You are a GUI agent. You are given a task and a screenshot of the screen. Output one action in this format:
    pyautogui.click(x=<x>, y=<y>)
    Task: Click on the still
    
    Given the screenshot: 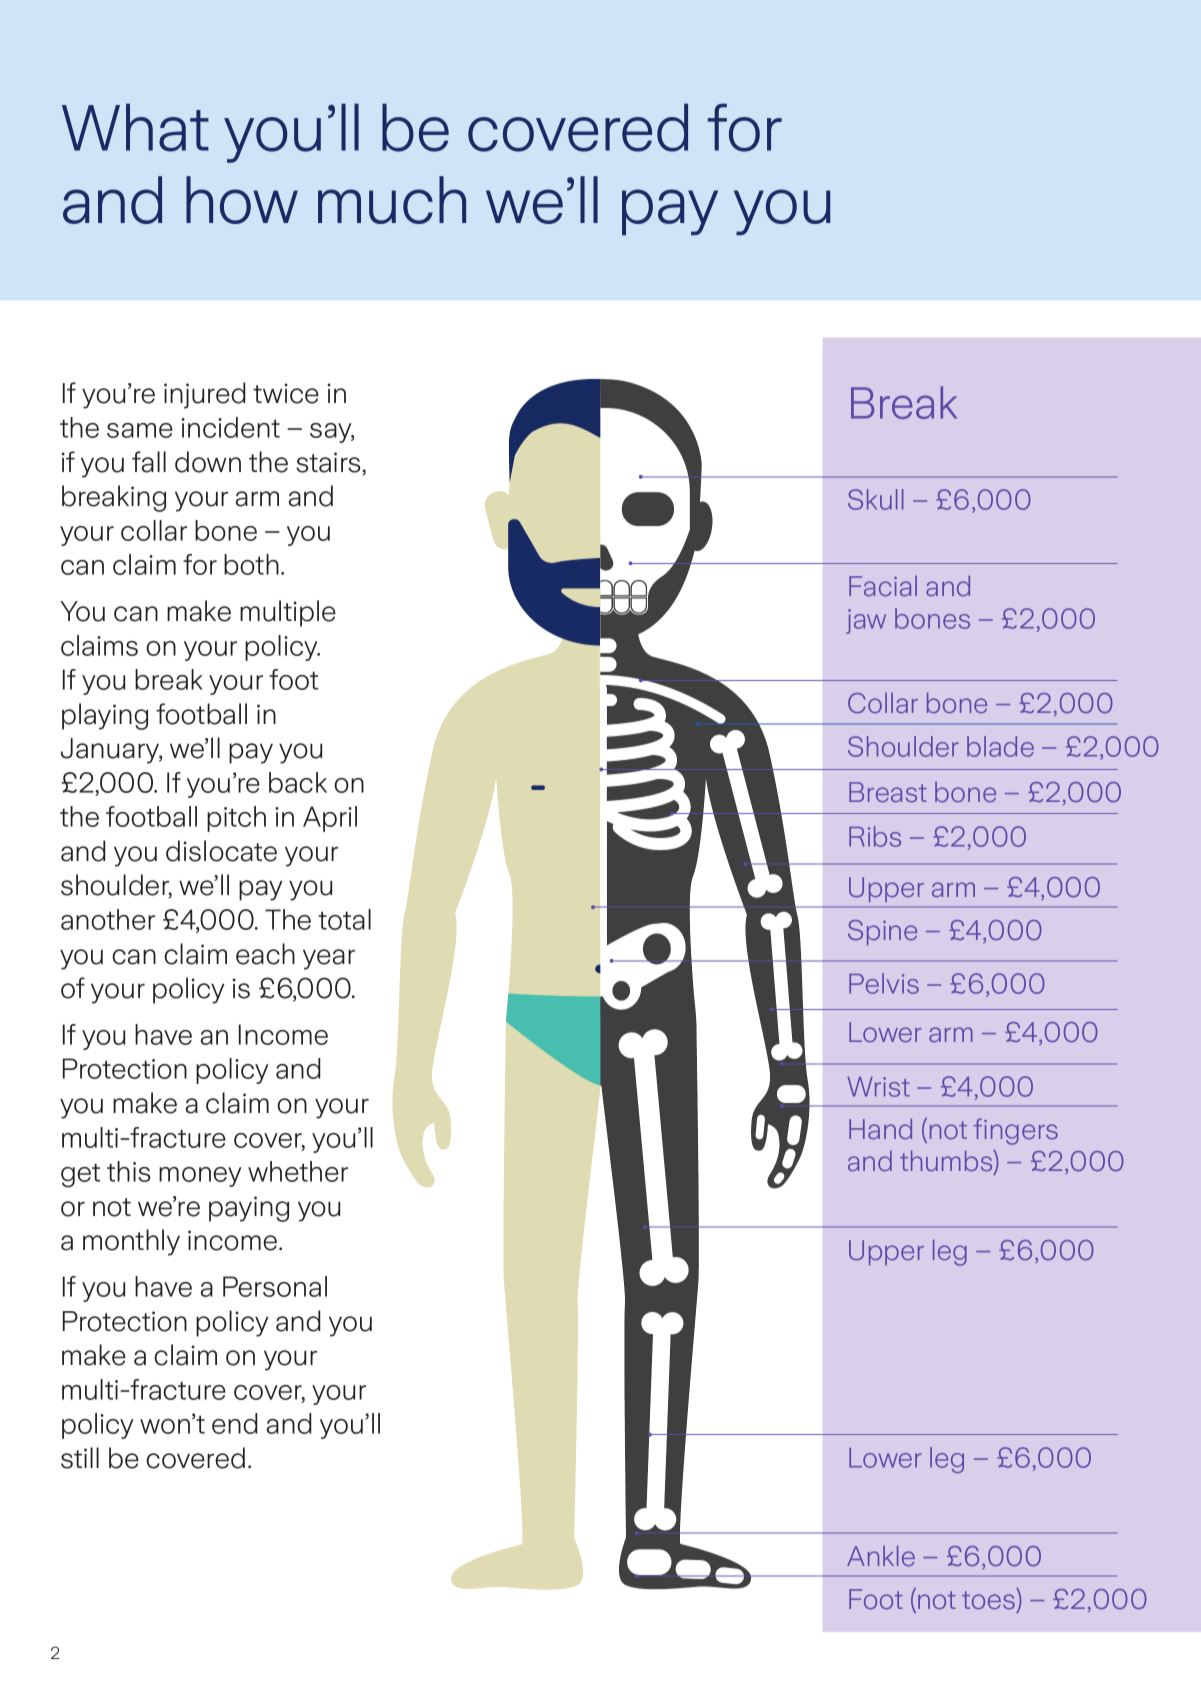 What is the action you would take?
    pyautogui.click(x=80, y=1458)
